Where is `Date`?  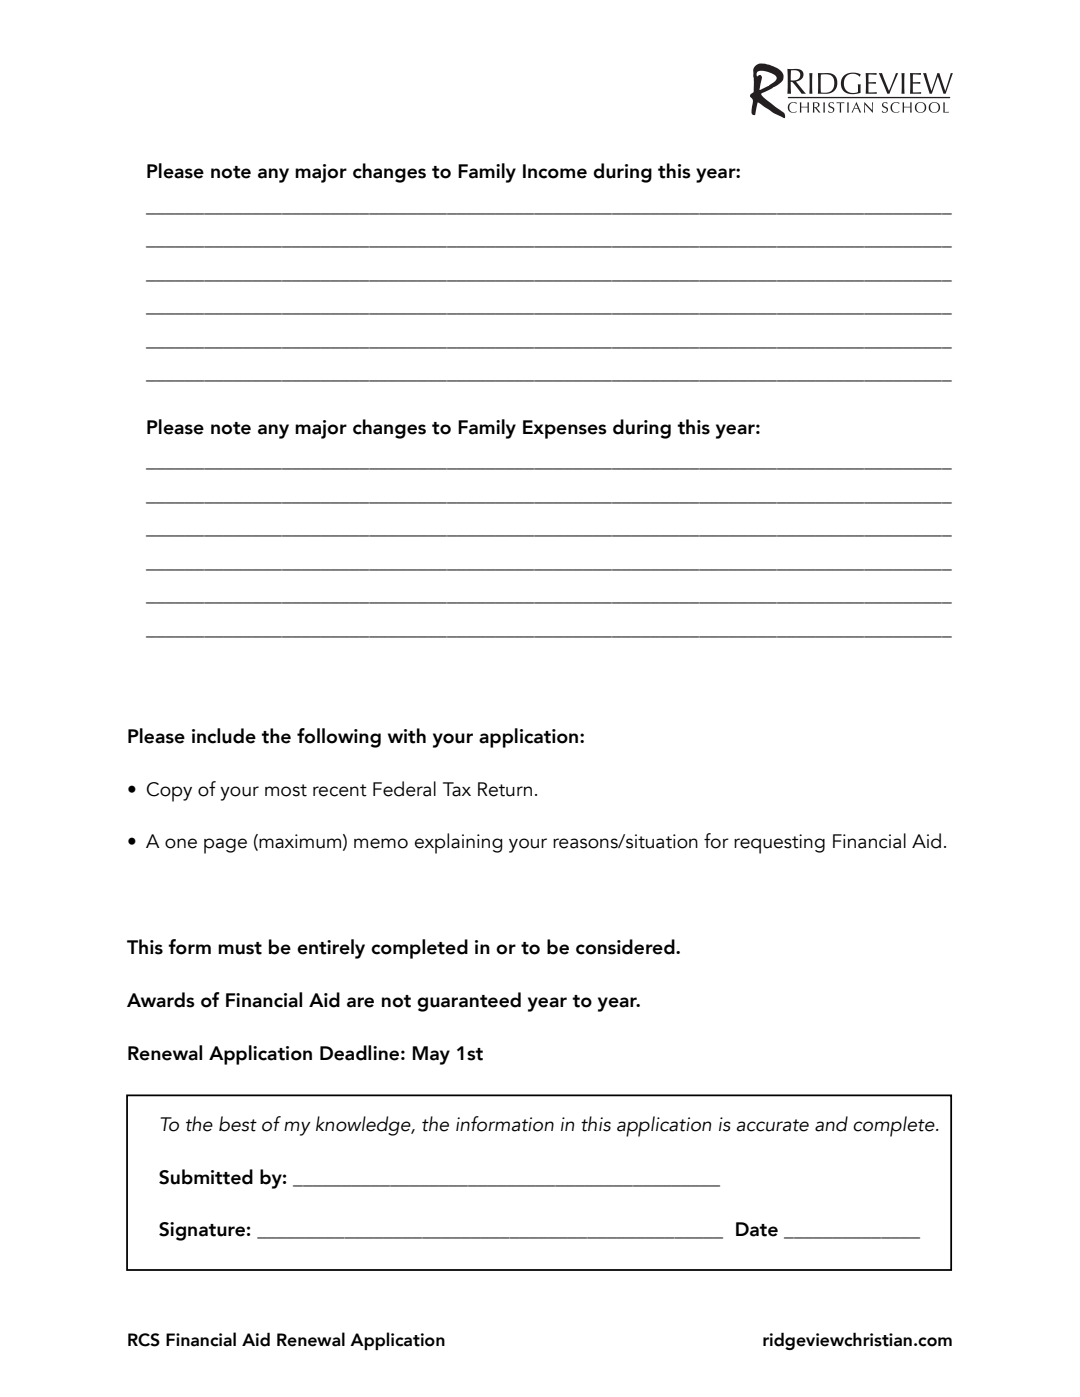
Date is located at coordinates (757, 1229).
